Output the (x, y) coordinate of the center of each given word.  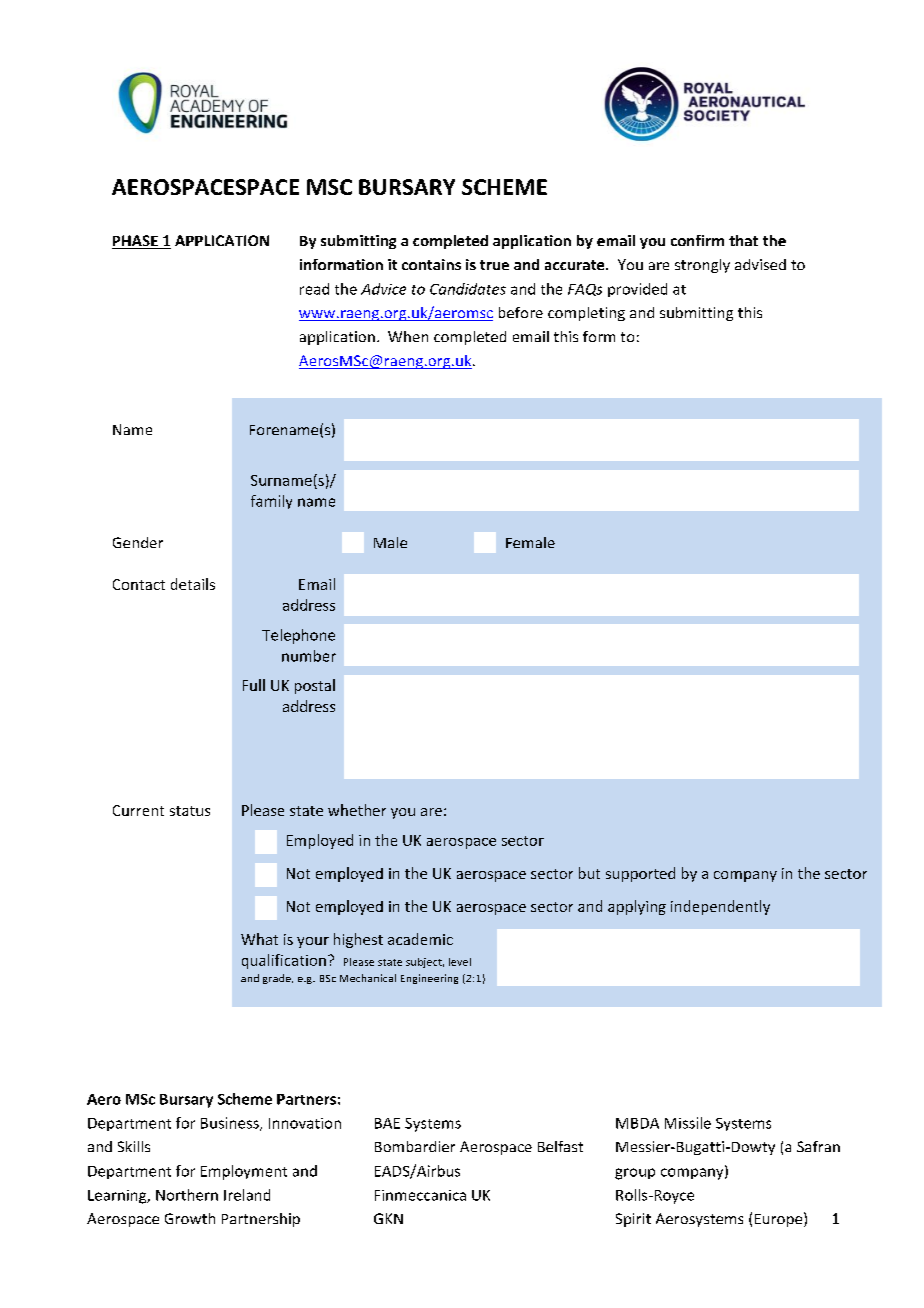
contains (431, 264)
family (271, 502)
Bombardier (415, 1146)
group (635, 1174)
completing (586, 314)
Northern (187, 1195)
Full (254, 685)
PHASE (136, 242)
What (259, 939)
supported (640, 874)
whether (357, 810)
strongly (702, 266)
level (460, 962)
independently (720, 907)
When (408, 336)
